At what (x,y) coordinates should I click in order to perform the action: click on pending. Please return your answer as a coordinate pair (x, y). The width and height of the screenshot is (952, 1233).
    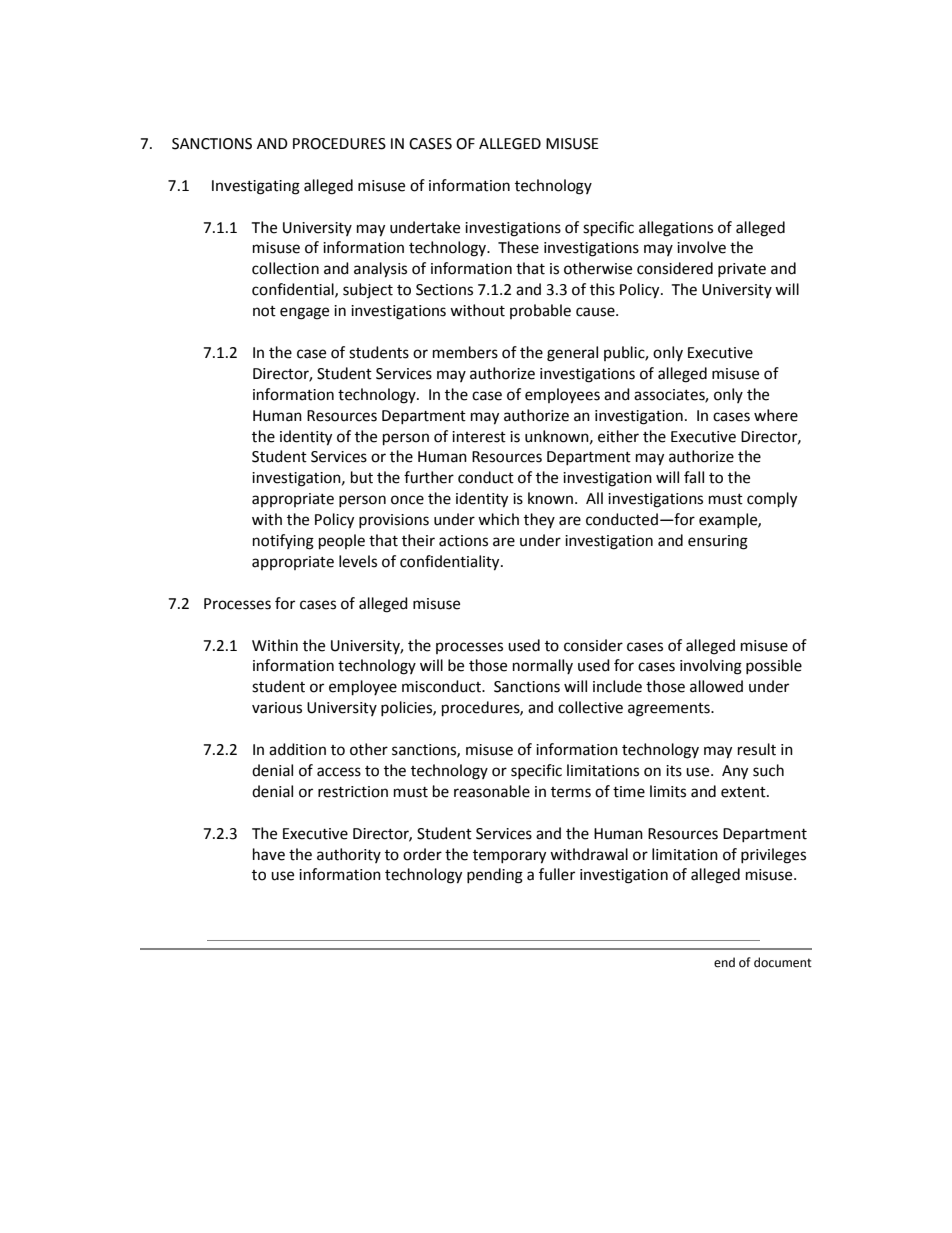
    Looking at the image, I should click on (495, 876).
